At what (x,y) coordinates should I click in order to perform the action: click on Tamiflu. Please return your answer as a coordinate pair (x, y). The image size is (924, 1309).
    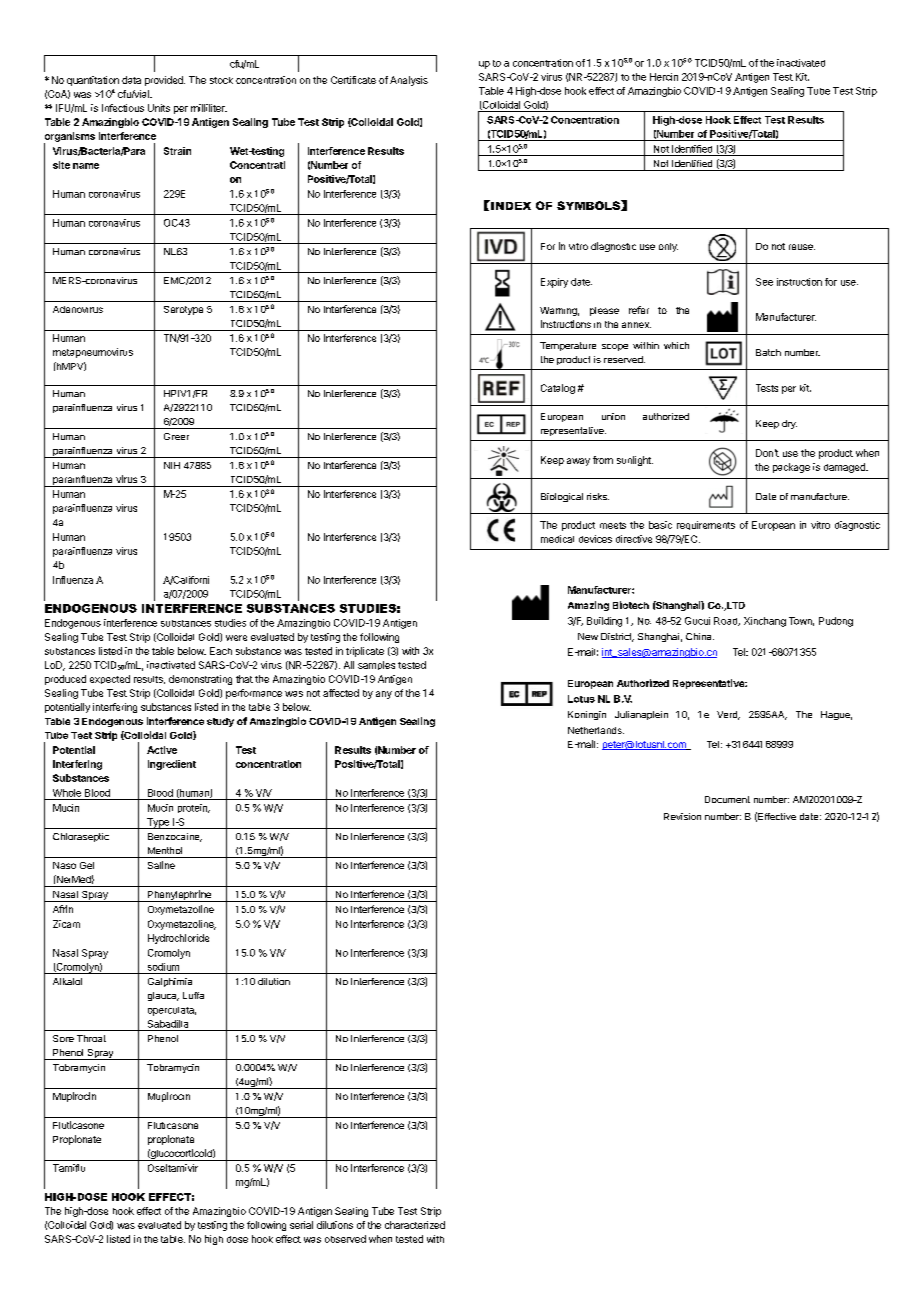
    Looking at the image, I should click on (69, 1168).
